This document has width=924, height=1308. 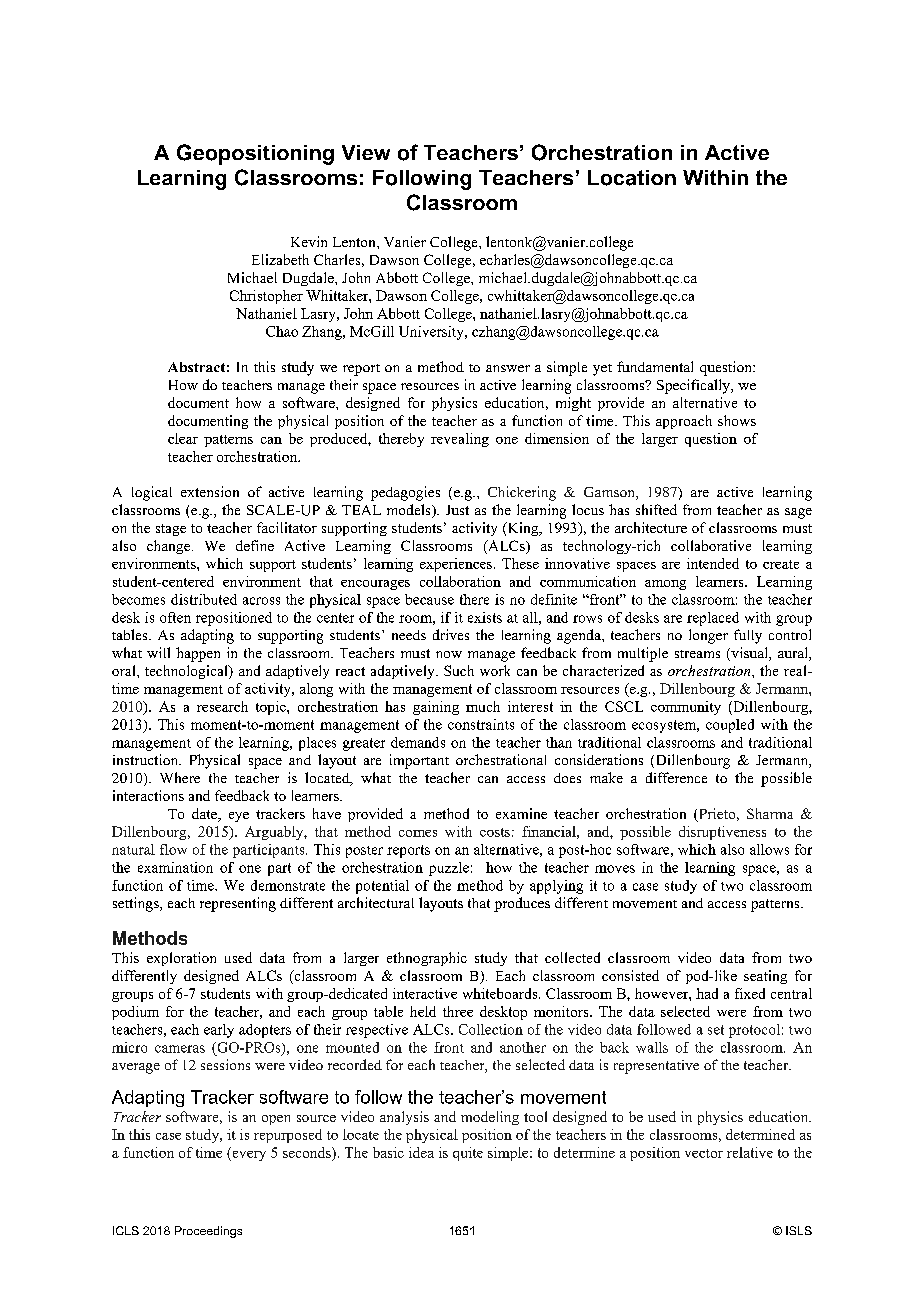 I want to click on Location, so click(x=632, y=178).
